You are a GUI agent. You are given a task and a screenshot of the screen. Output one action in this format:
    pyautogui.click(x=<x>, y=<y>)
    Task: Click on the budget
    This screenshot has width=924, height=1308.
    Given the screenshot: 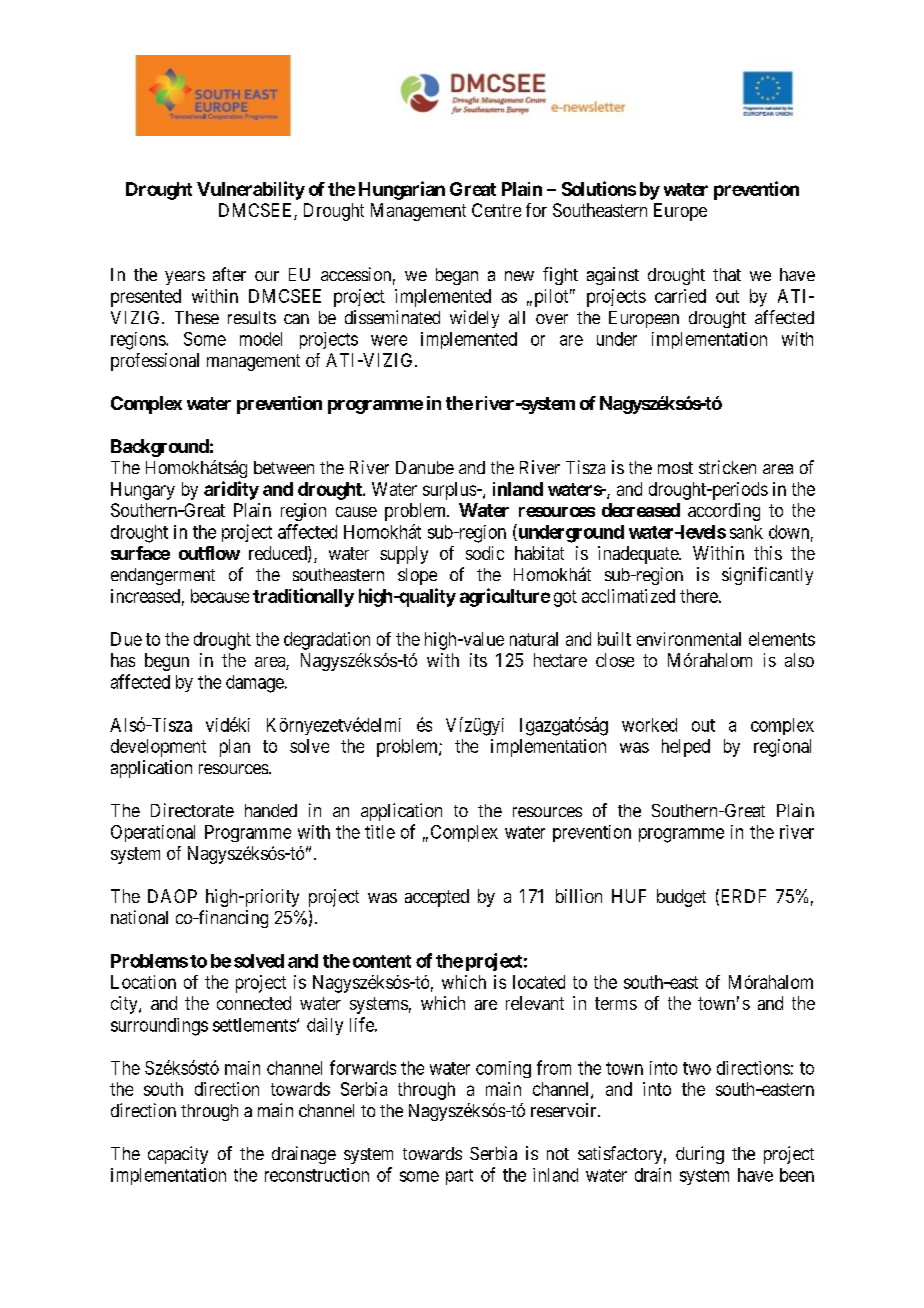 What is the action you would take?
    pyautogui.click(x=681, y=898)
